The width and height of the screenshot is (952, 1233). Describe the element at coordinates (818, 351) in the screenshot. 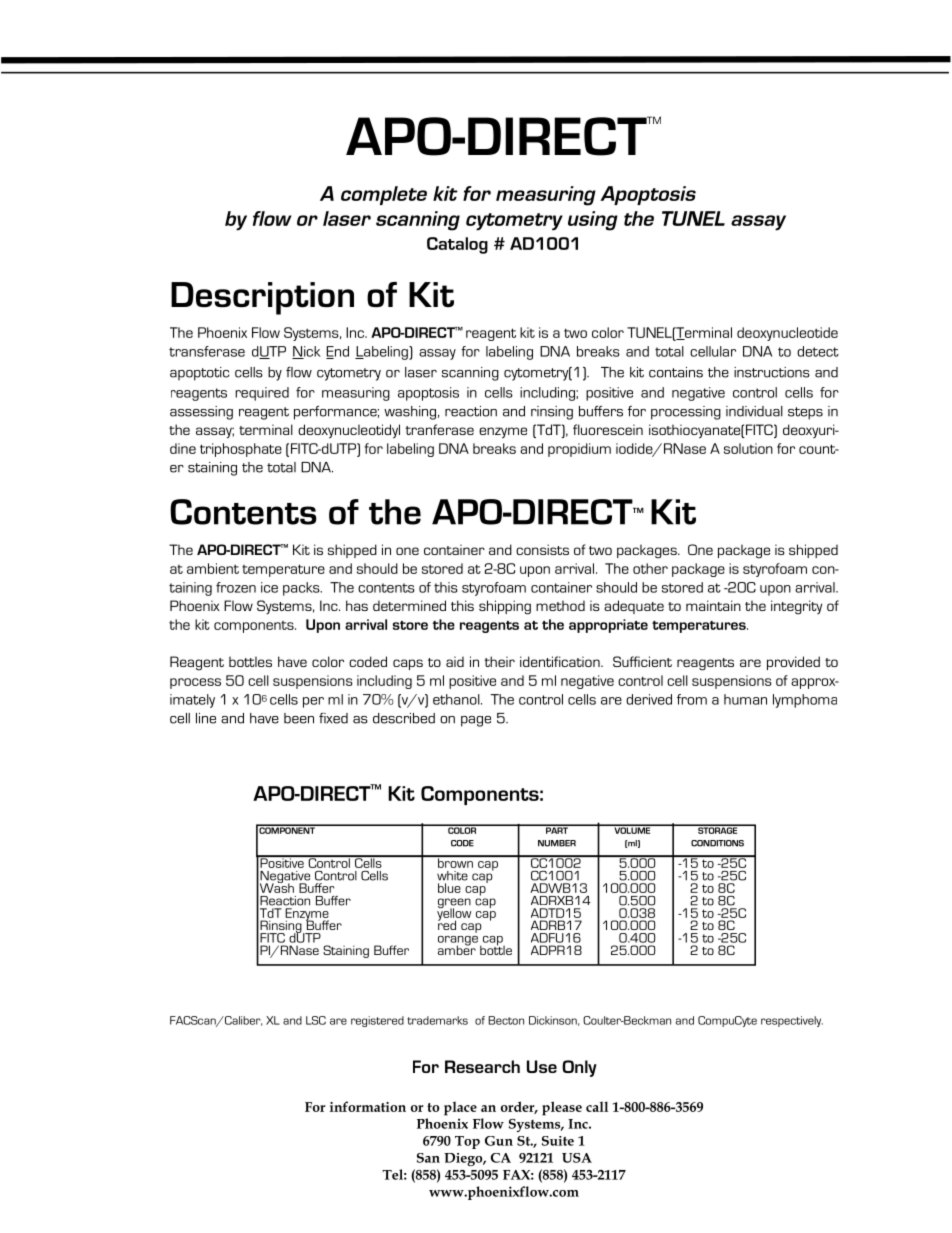

I see `detect` at that location.
